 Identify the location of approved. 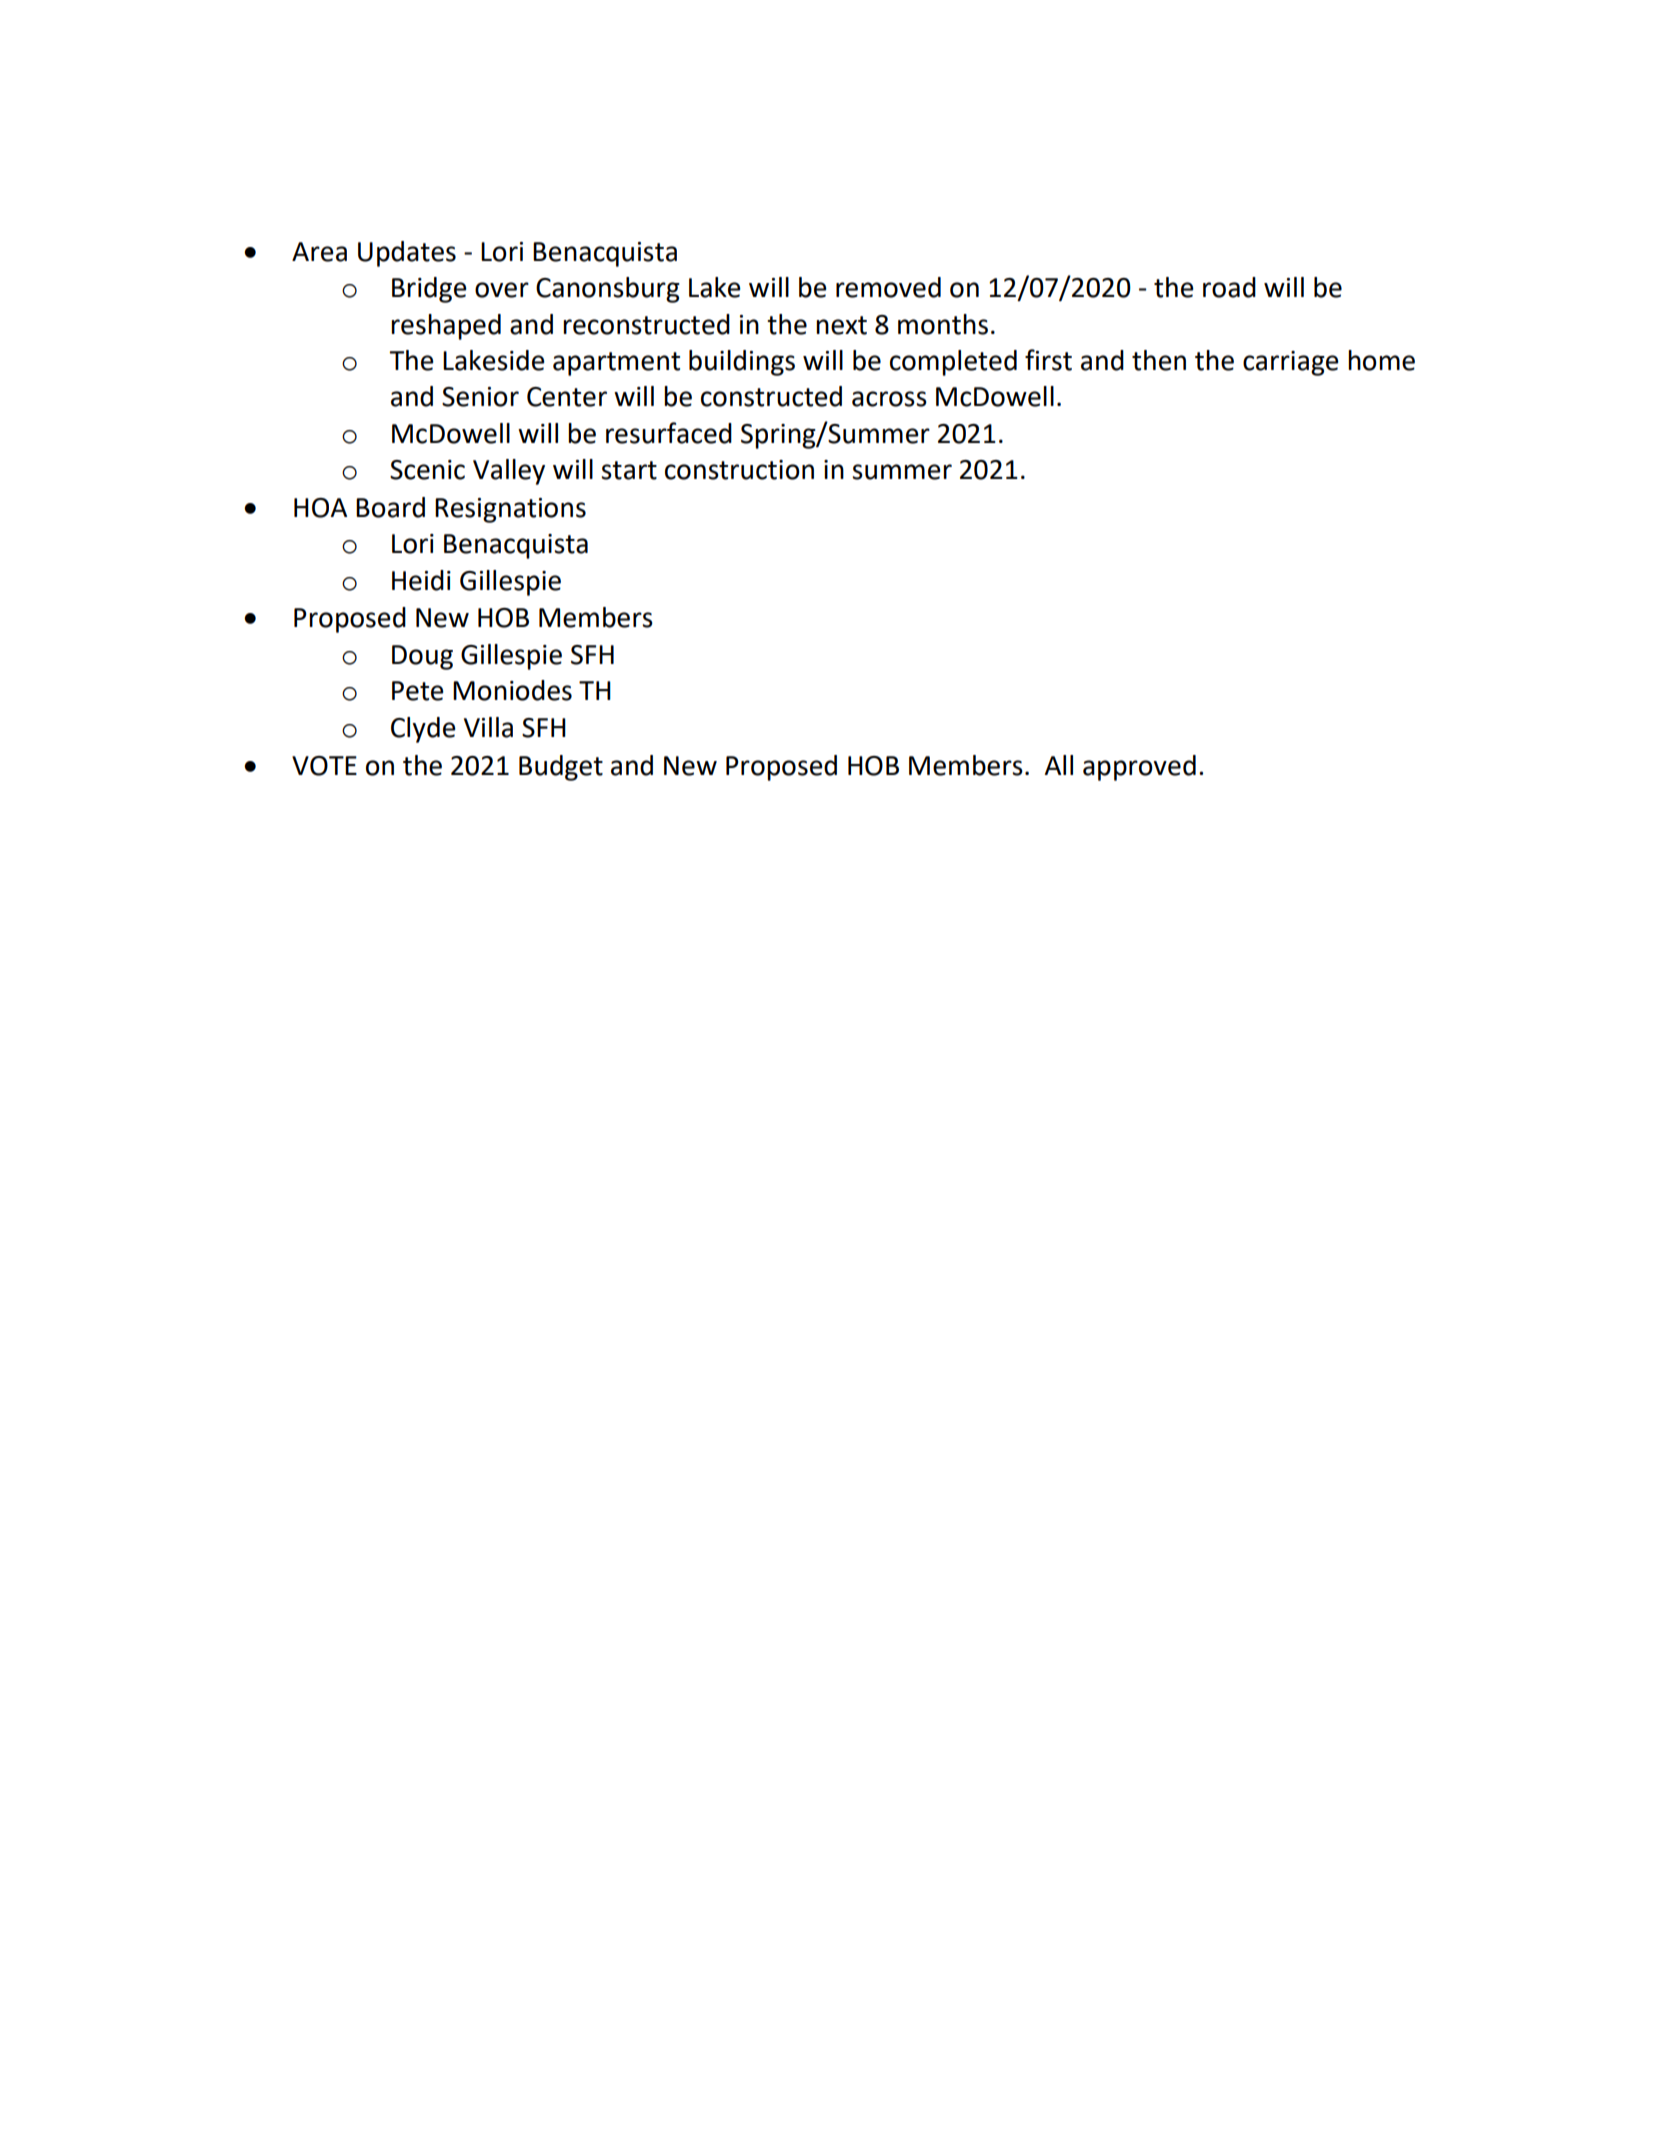
(1139, 768).
